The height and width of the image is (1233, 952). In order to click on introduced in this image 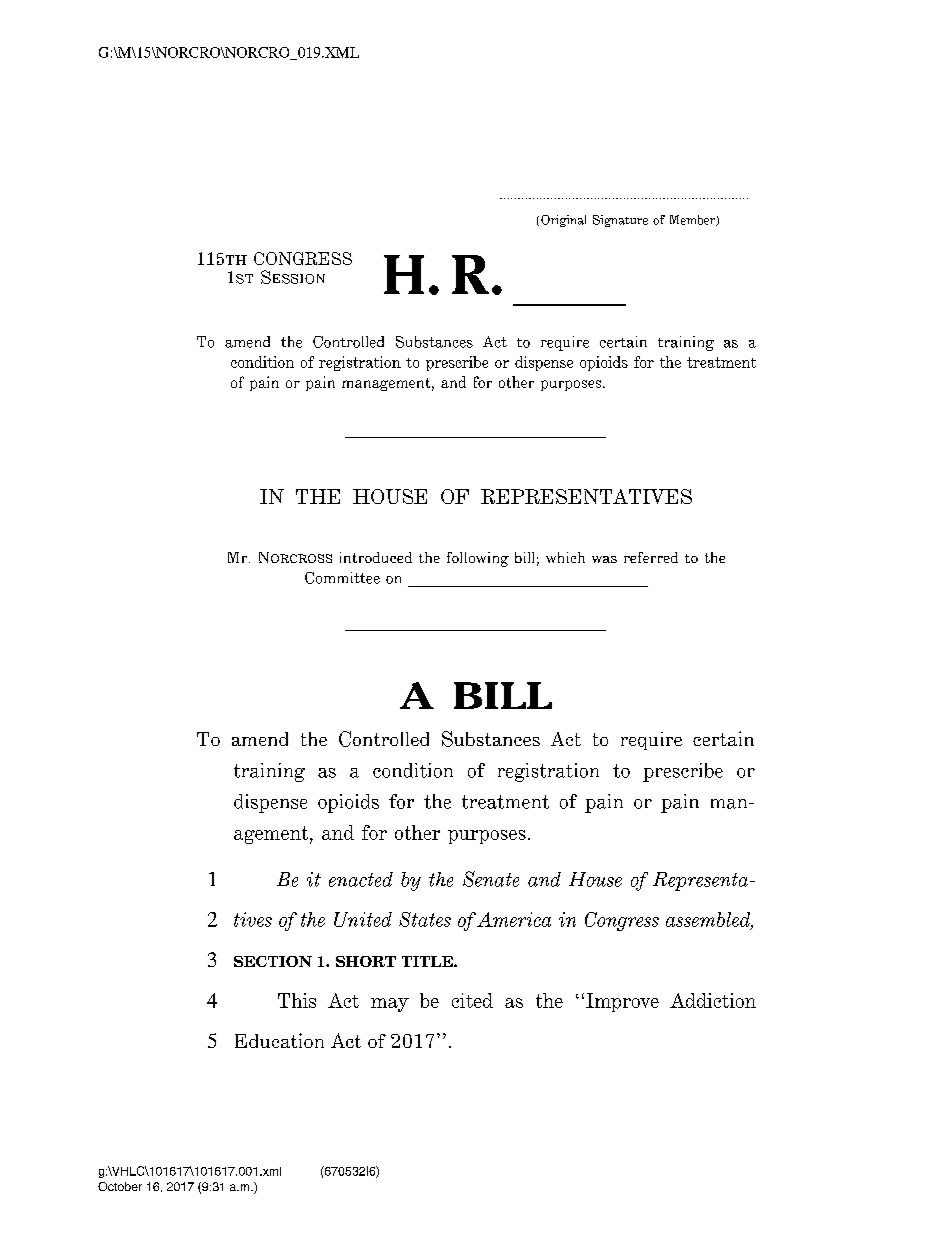, I will do `click(376, 557)`.
